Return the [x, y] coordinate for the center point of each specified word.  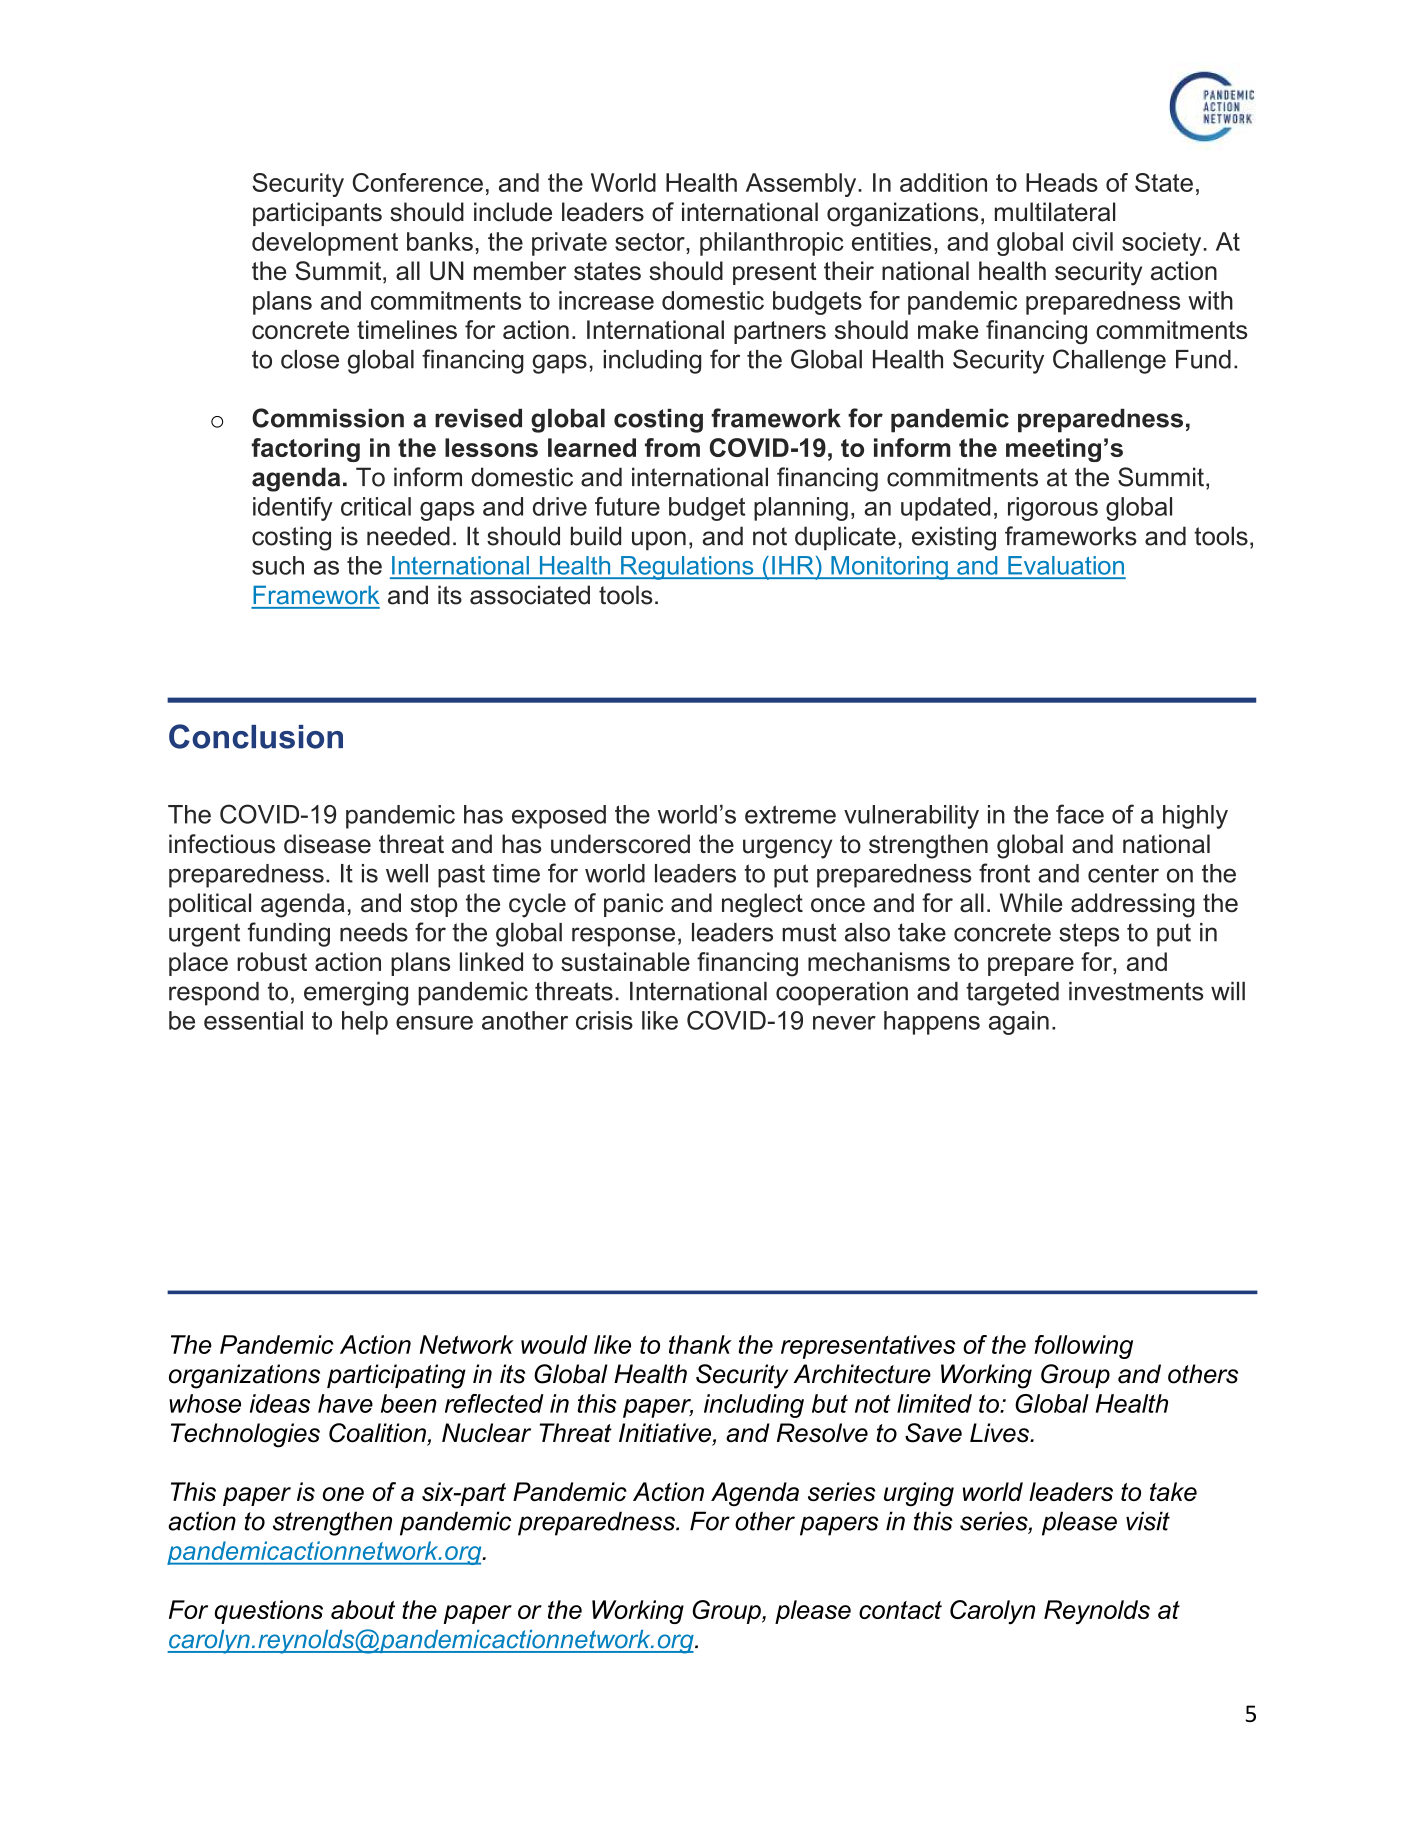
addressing [1133, 905]
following [1083, 1347]
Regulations [687, 568]
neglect [762, 905]
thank [700, 1344]
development [325, 244]
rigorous [1053, 509]
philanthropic [772, 244]
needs [374, 932]
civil [1093, 241]
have [345, 1403]
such [278, 565]
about [363, 1609]
